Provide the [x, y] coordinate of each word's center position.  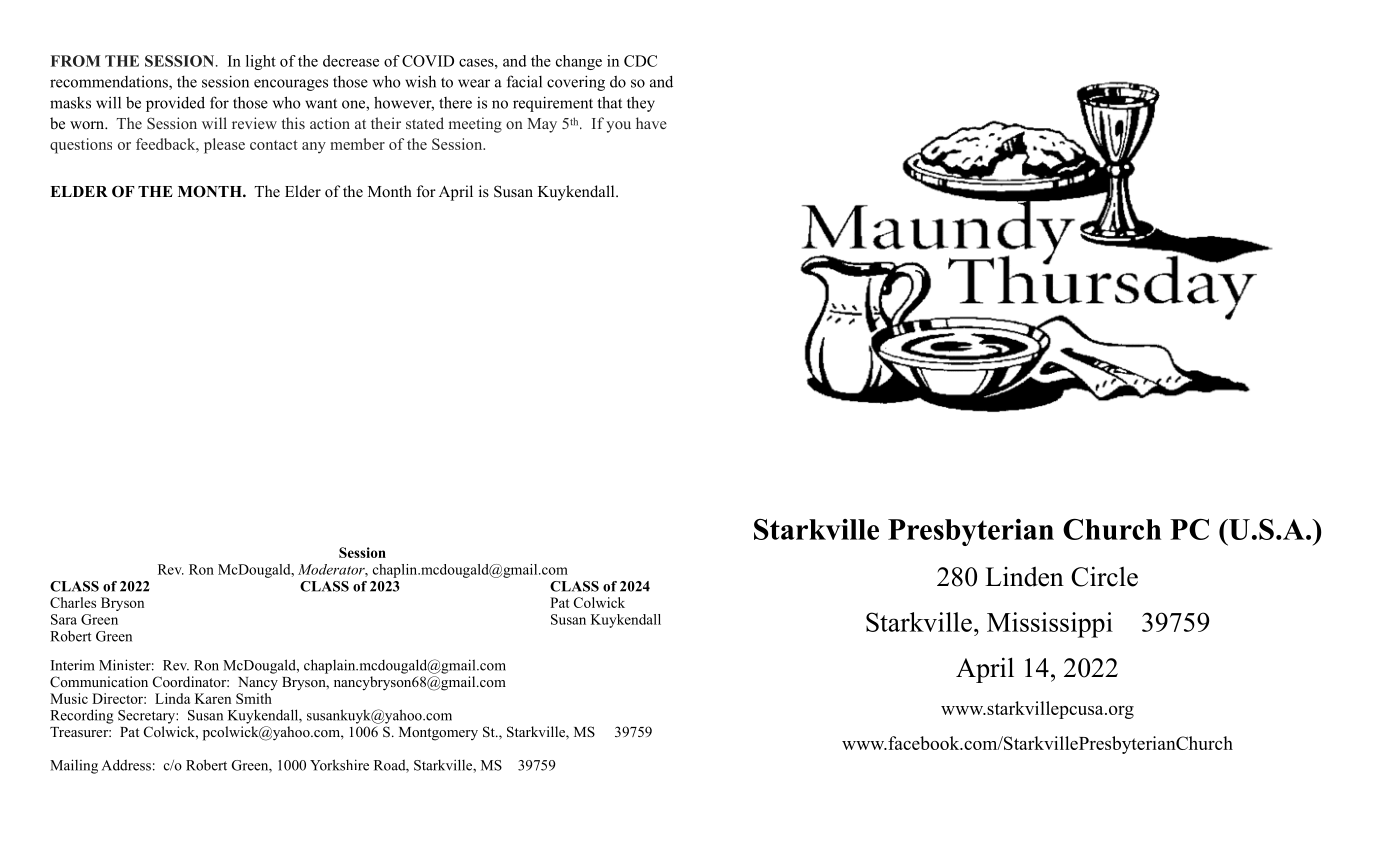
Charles [73, 602]
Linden [1024, 577]
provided [175, 104]
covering [576, 83]
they [641, 104]
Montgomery [438, 734]
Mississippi [1050, 625]
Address [126, 765]
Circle [1104, 576]
